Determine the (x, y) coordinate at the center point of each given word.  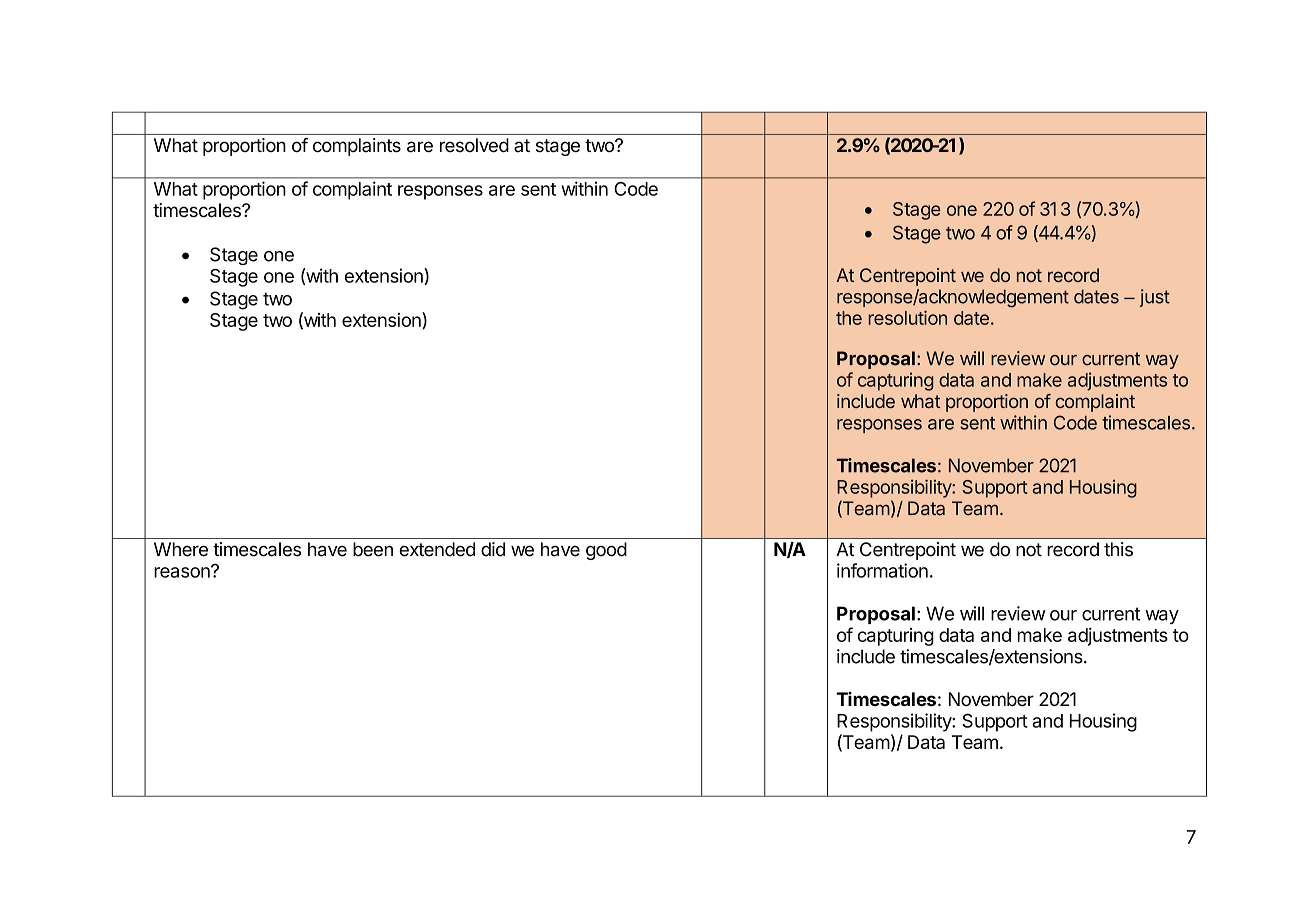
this (1118, 549)
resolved (474, 145)
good (606, 551)
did (493, 549)
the (849, 318)
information (882, 570)
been (373, 549)
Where (181, 549)
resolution (907, 317)
